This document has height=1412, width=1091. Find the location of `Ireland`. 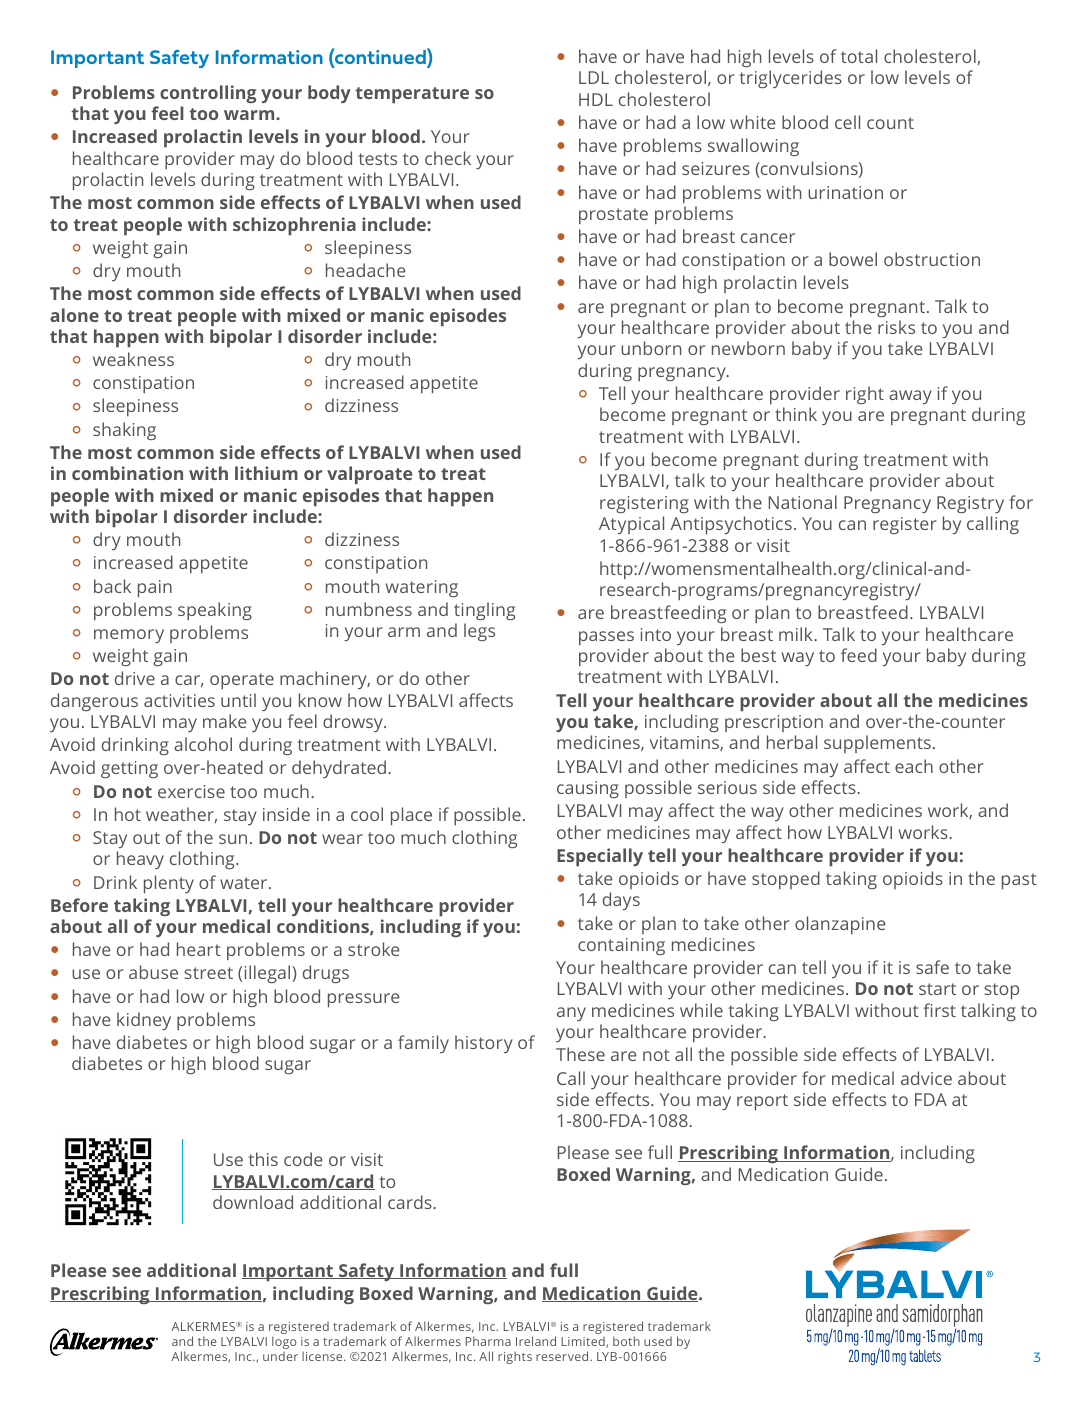

Ireland is located at coordinates (536, 1341).
